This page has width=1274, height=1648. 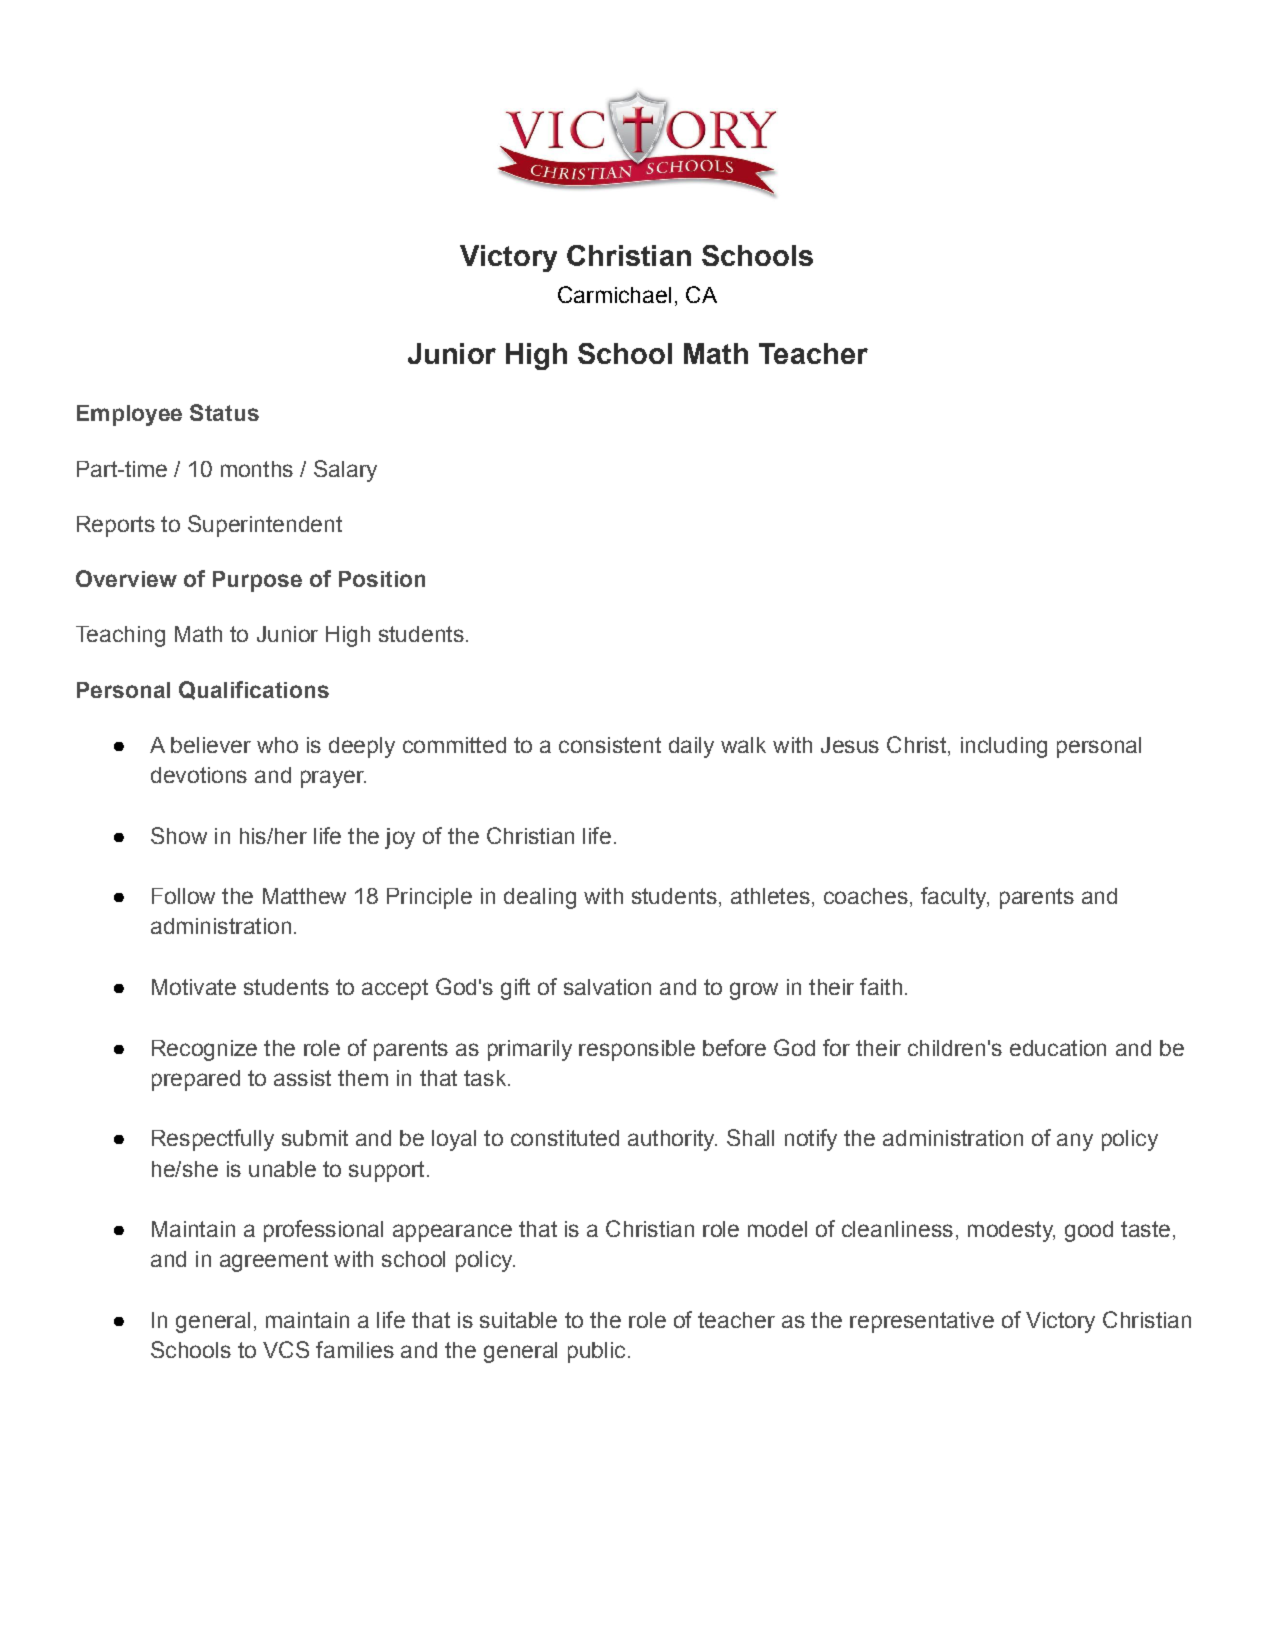 I want to click on Carmichael, so click(x=614, y=294).
